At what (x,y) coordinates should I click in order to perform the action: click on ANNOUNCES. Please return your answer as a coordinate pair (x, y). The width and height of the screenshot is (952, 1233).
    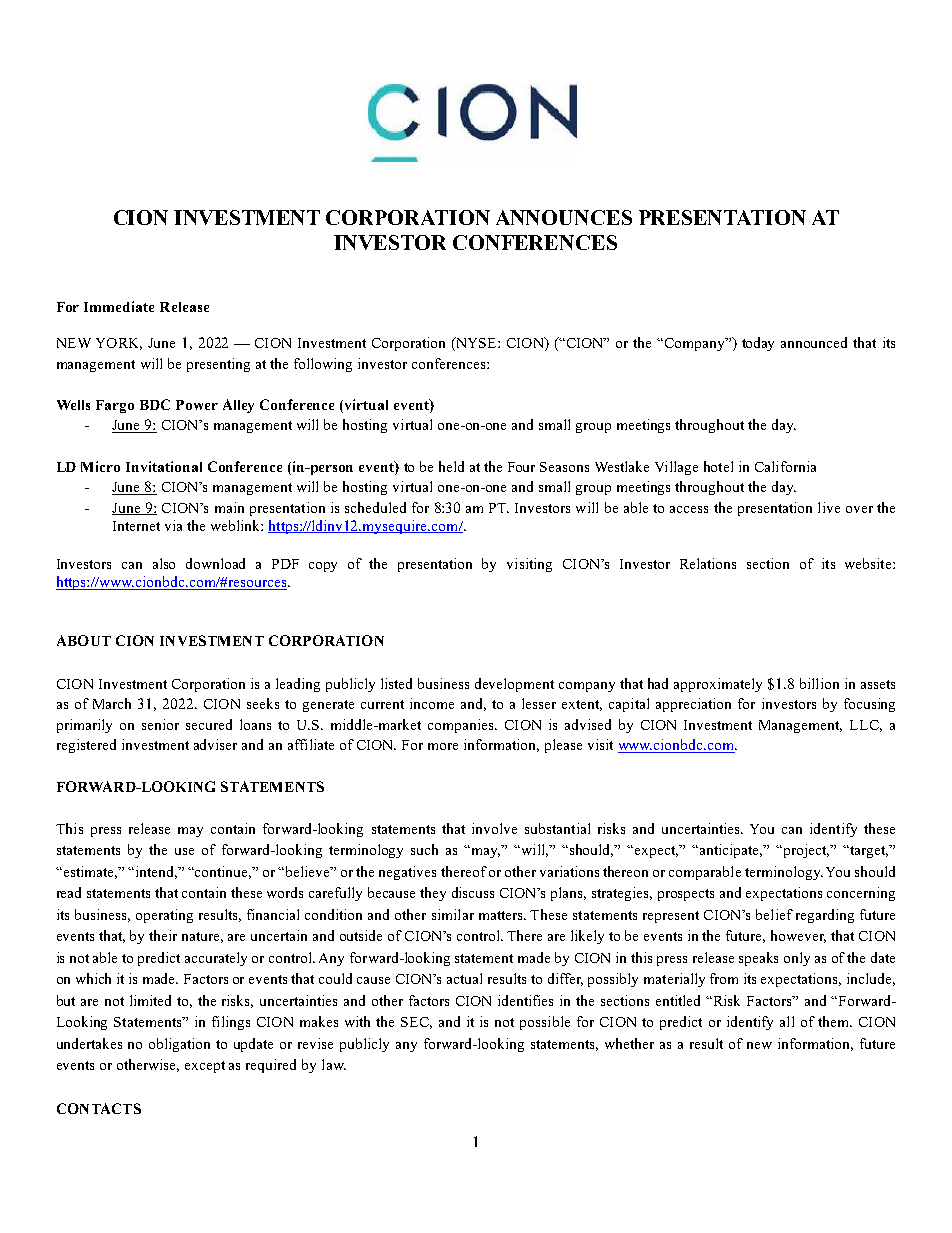
    Looking at the image, I should click on (564, 217).
